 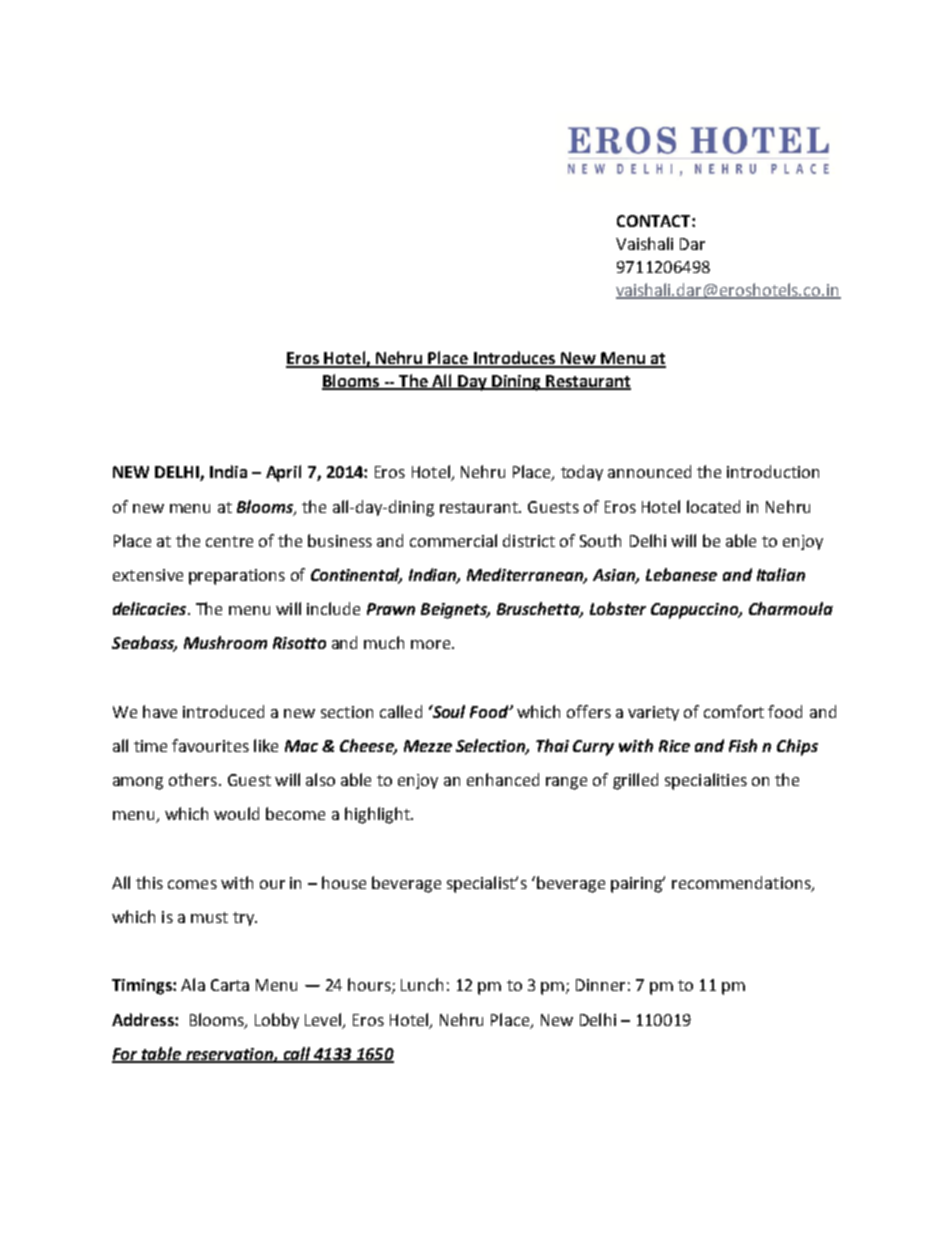 What do you see at coordinates (681, 574) in the screenshot?
I see `Lebanese` at bounding box center [681, 574].
